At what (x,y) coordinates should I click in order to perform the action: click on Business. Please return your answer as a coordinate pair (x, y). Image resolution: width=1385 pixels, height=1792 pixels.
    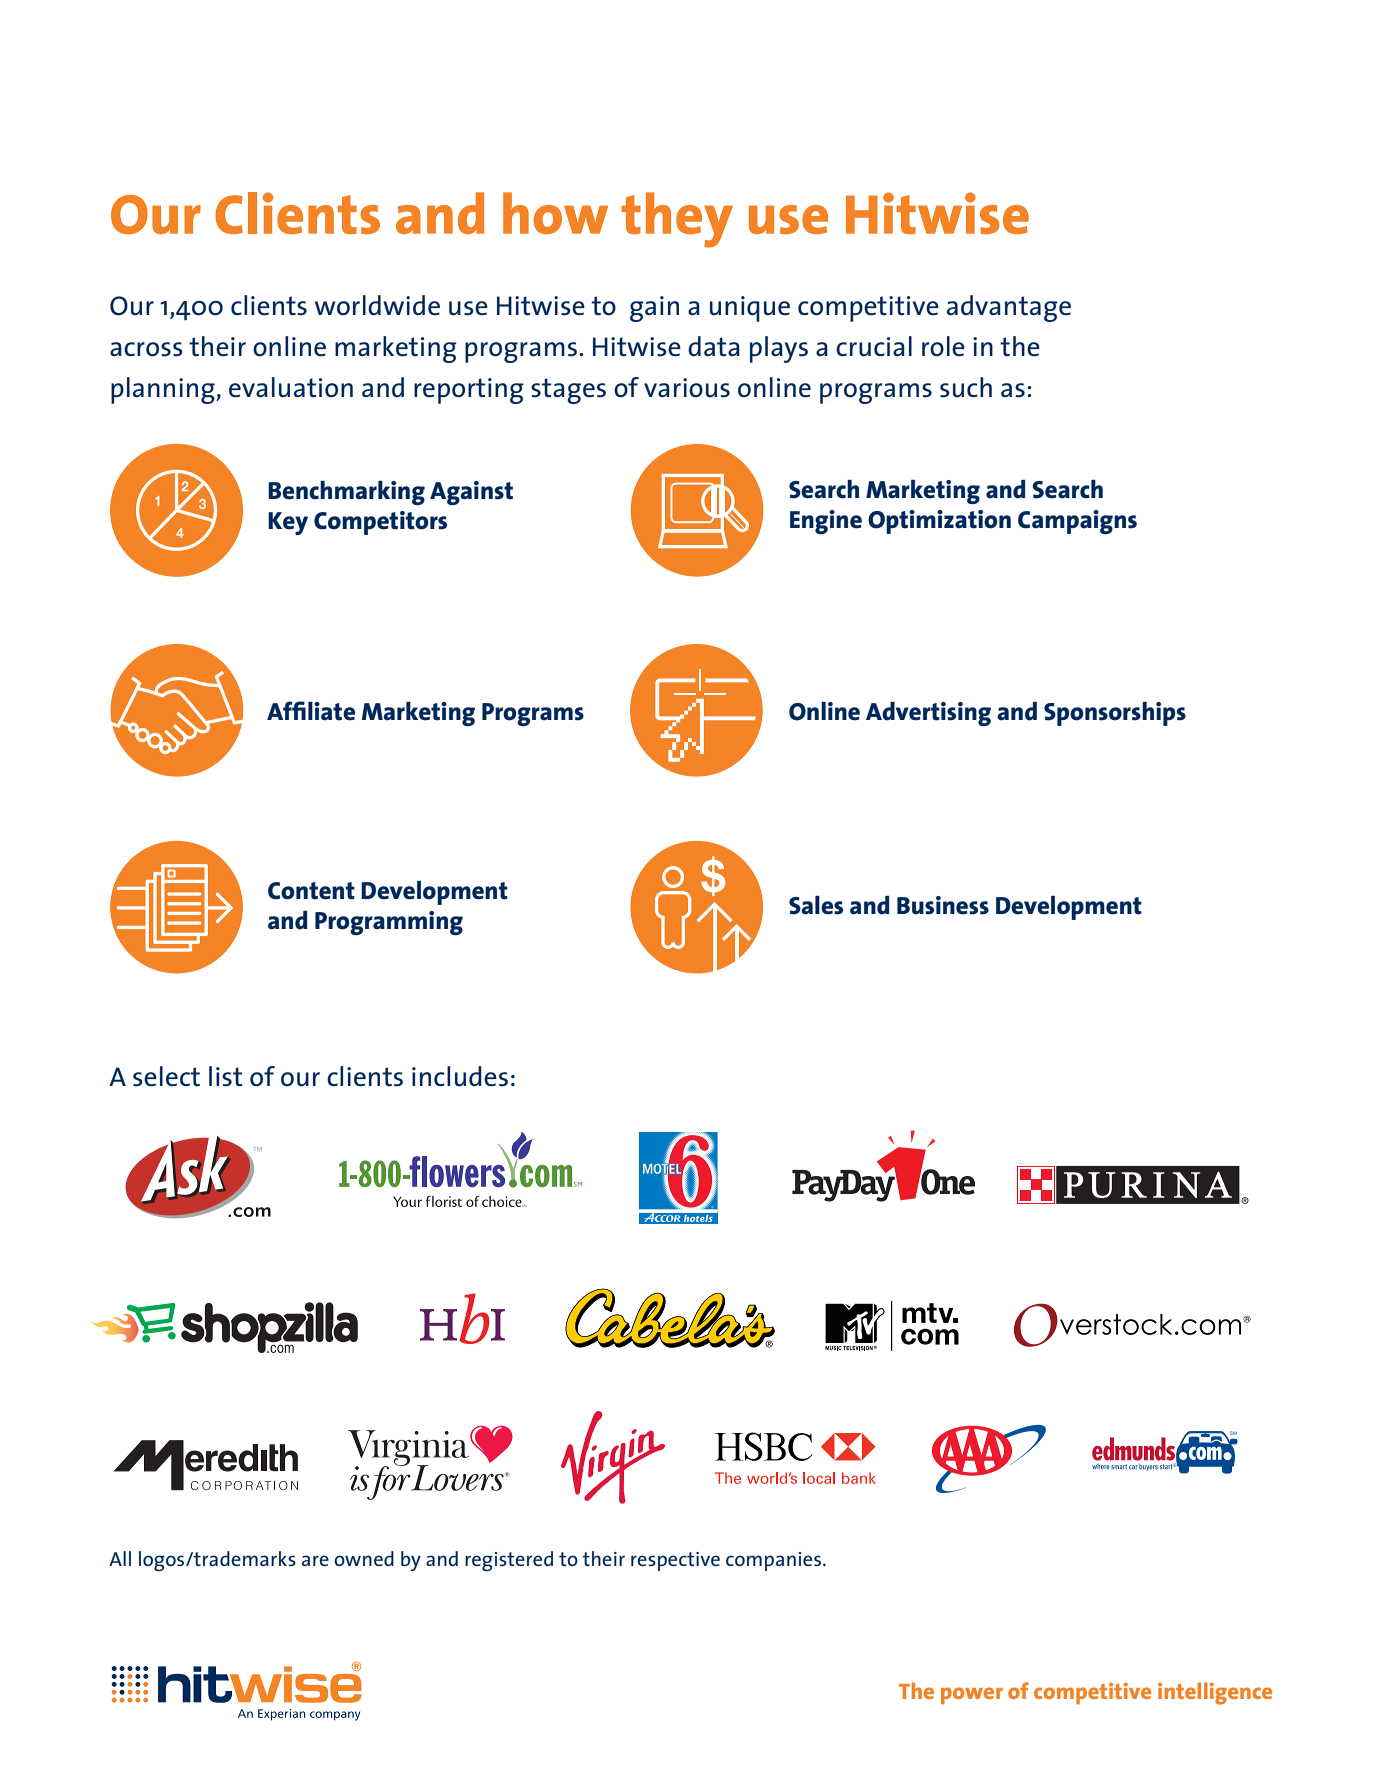
    Looking at the image, I should click on (943, 905).
